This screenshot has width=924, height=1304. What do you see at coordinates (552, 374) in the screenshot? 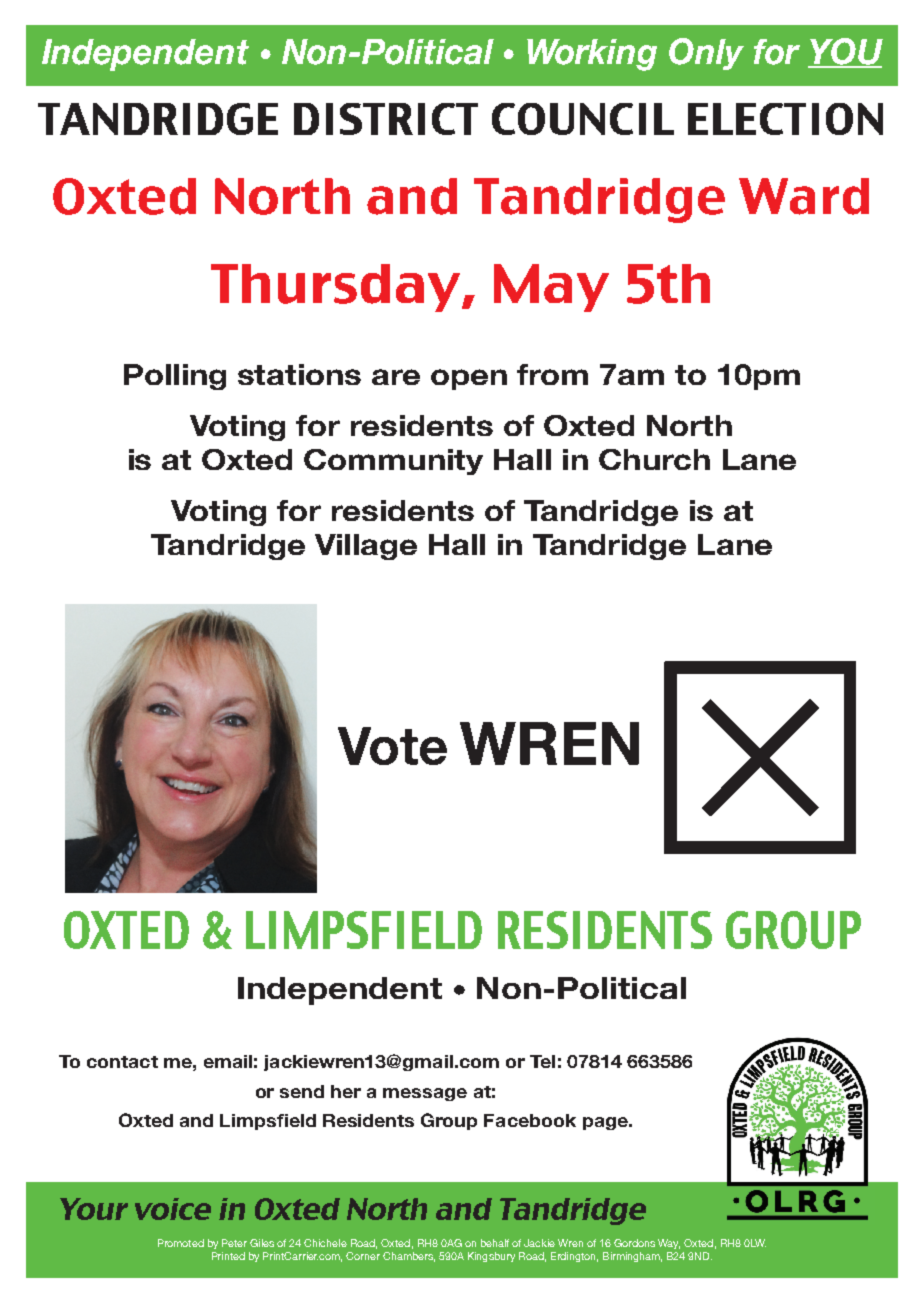
I see `from` at bounding box center [552, 374].
